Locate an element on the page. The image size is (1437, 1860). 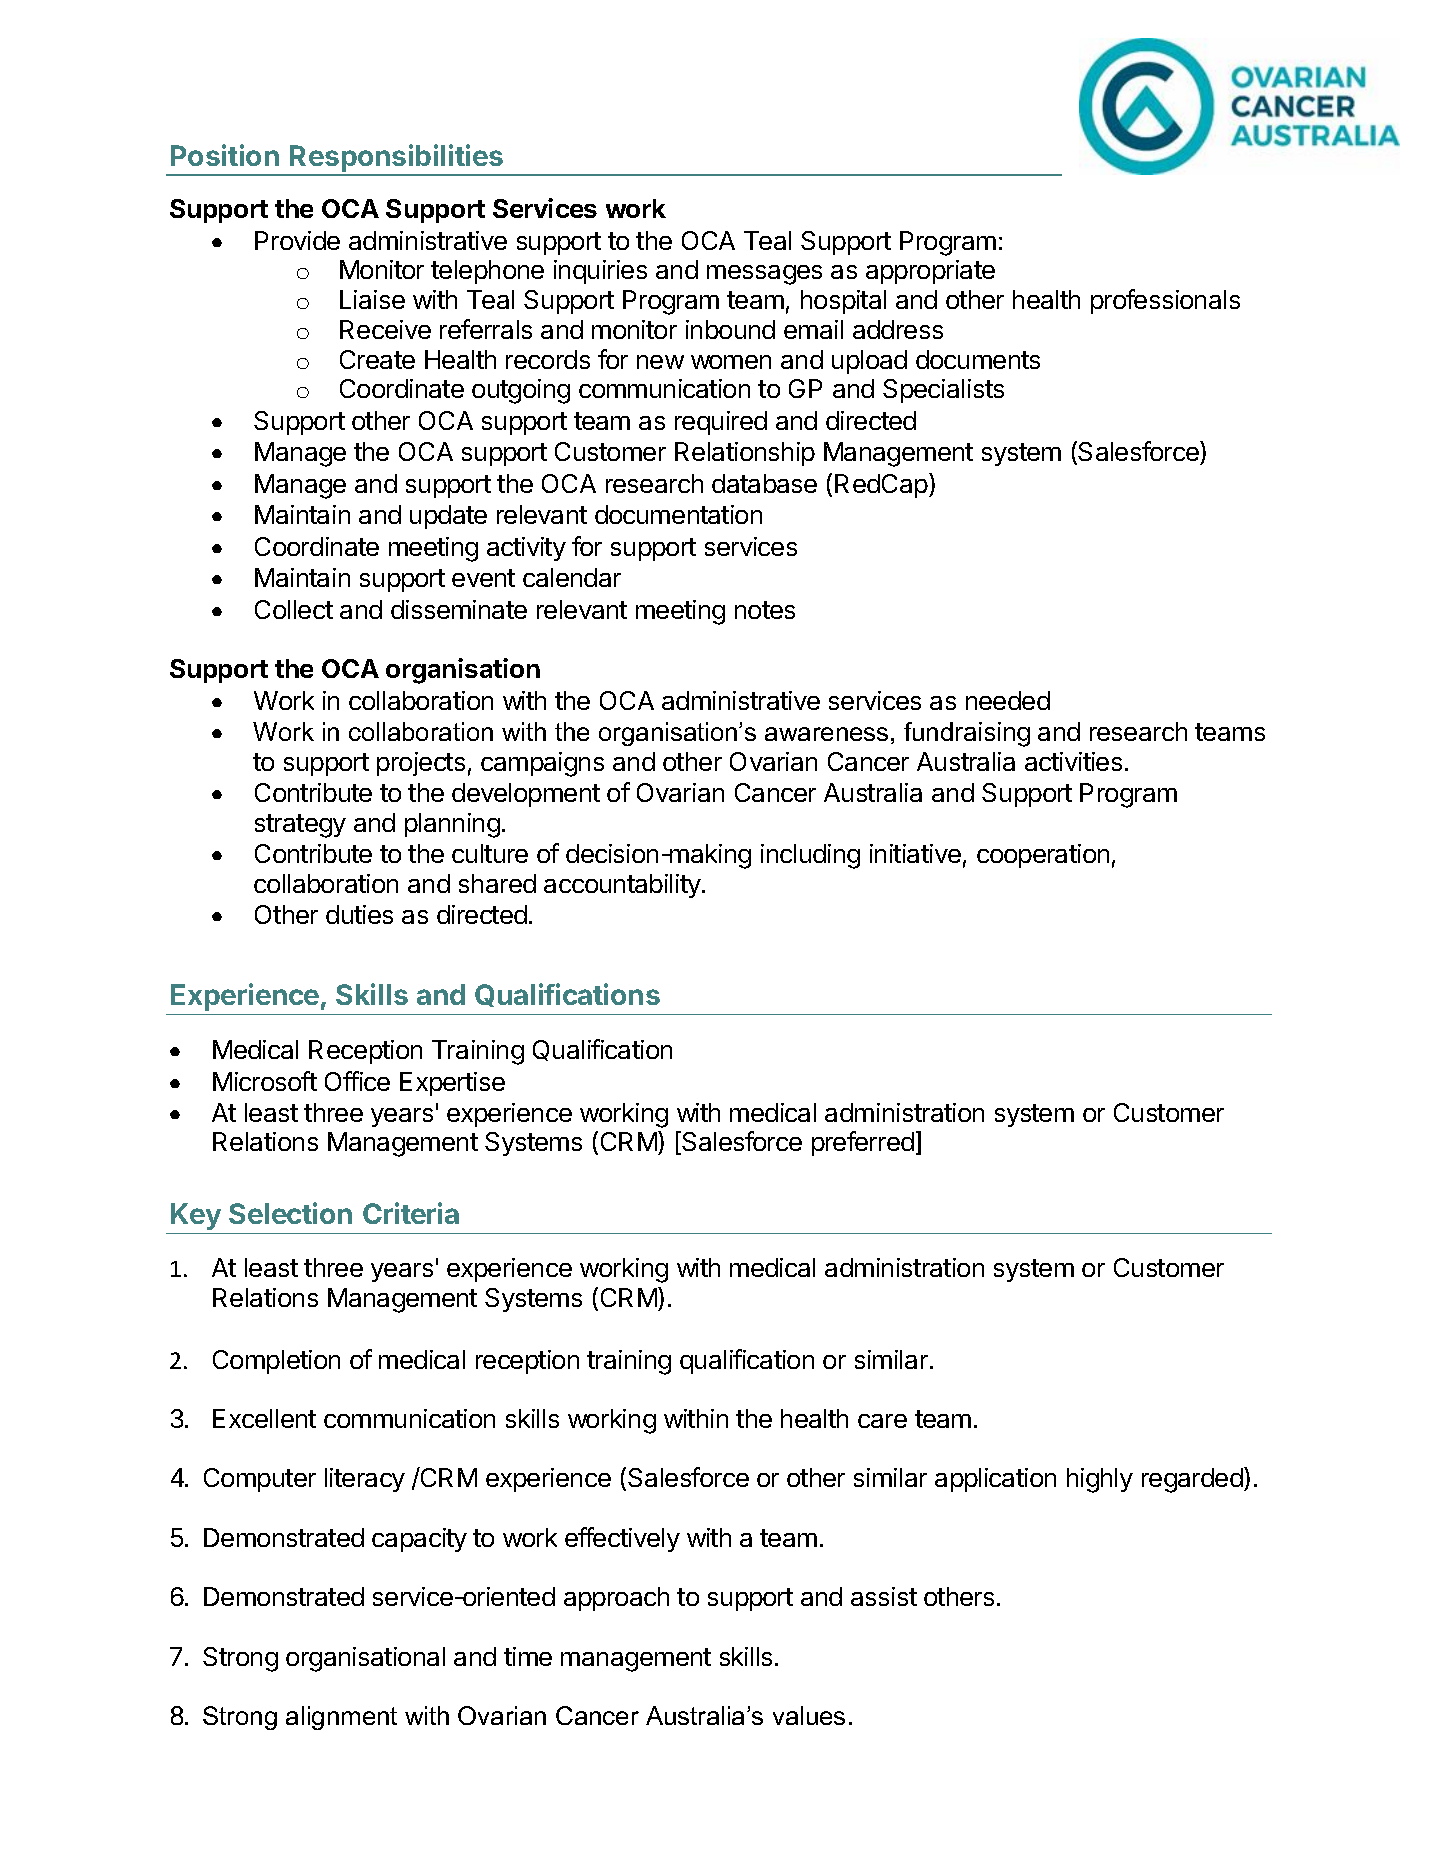
needed is located at coordinates (1008, 700).
